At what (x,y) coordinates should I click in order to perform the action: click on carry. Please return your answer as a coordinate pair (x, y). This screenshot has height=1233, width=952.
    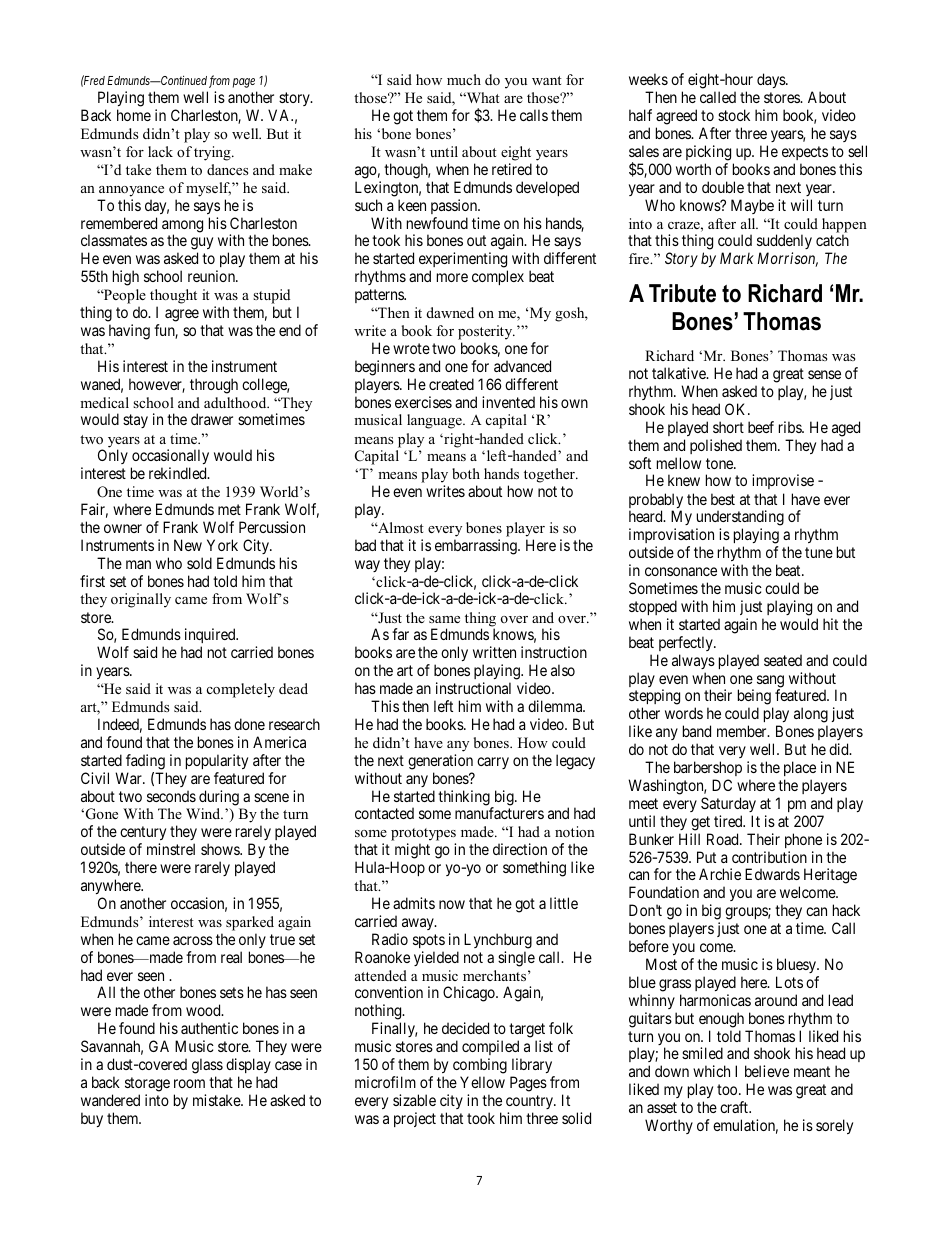
    Looking at the image, I should click on (493, 763).
